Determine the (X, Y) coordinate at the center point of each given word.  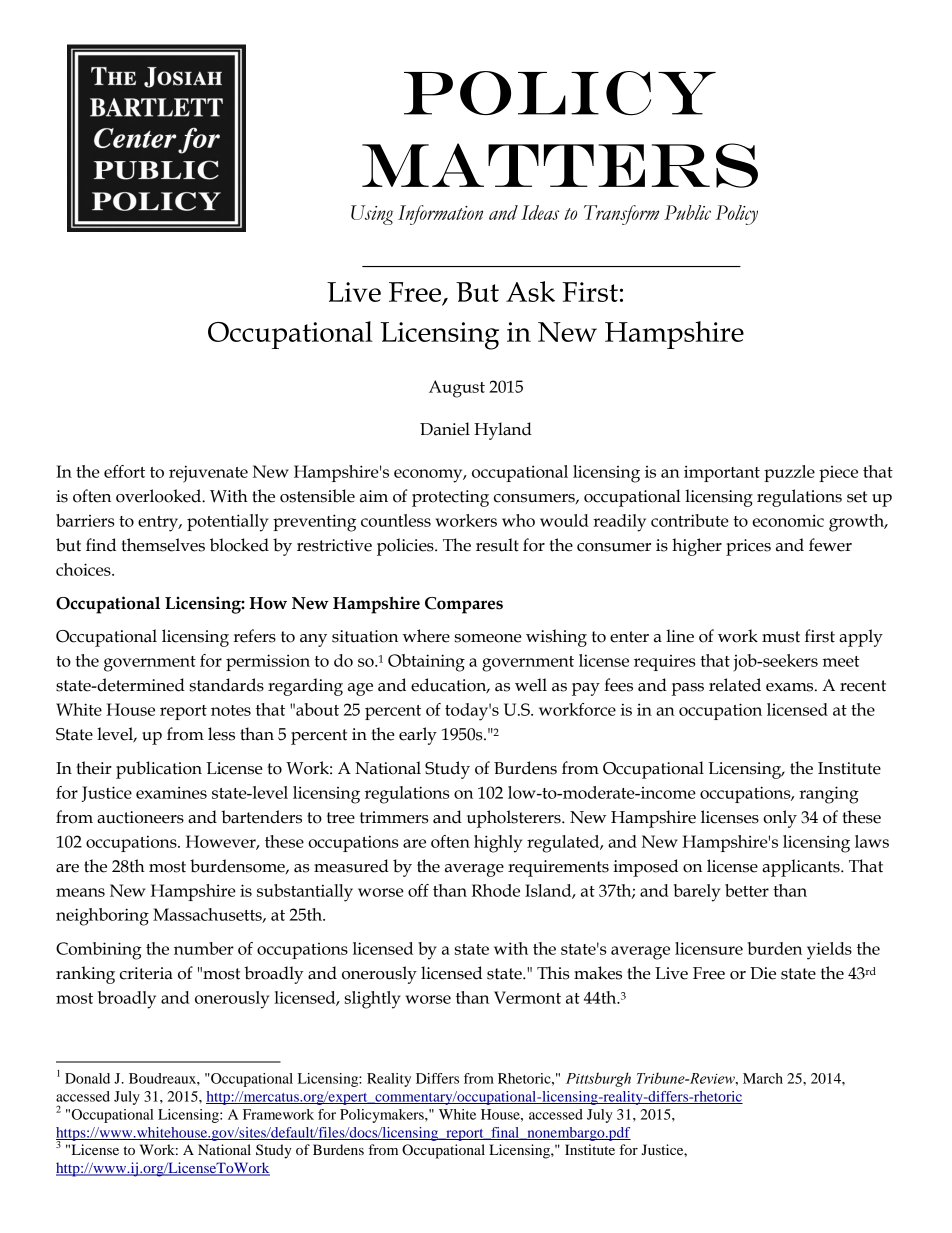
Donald (87, 1078)
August (457, 389)
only (780, 819)
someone (488, 638)
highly (498, 844)
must (781, 637)
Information (440, 215)
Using (372, 215)
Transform (622, 215)
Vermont (527, 997)
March (763, 1078)
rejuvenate (208, 474)
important (722, 473)
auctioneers (140, 817)
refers (254, 636)
